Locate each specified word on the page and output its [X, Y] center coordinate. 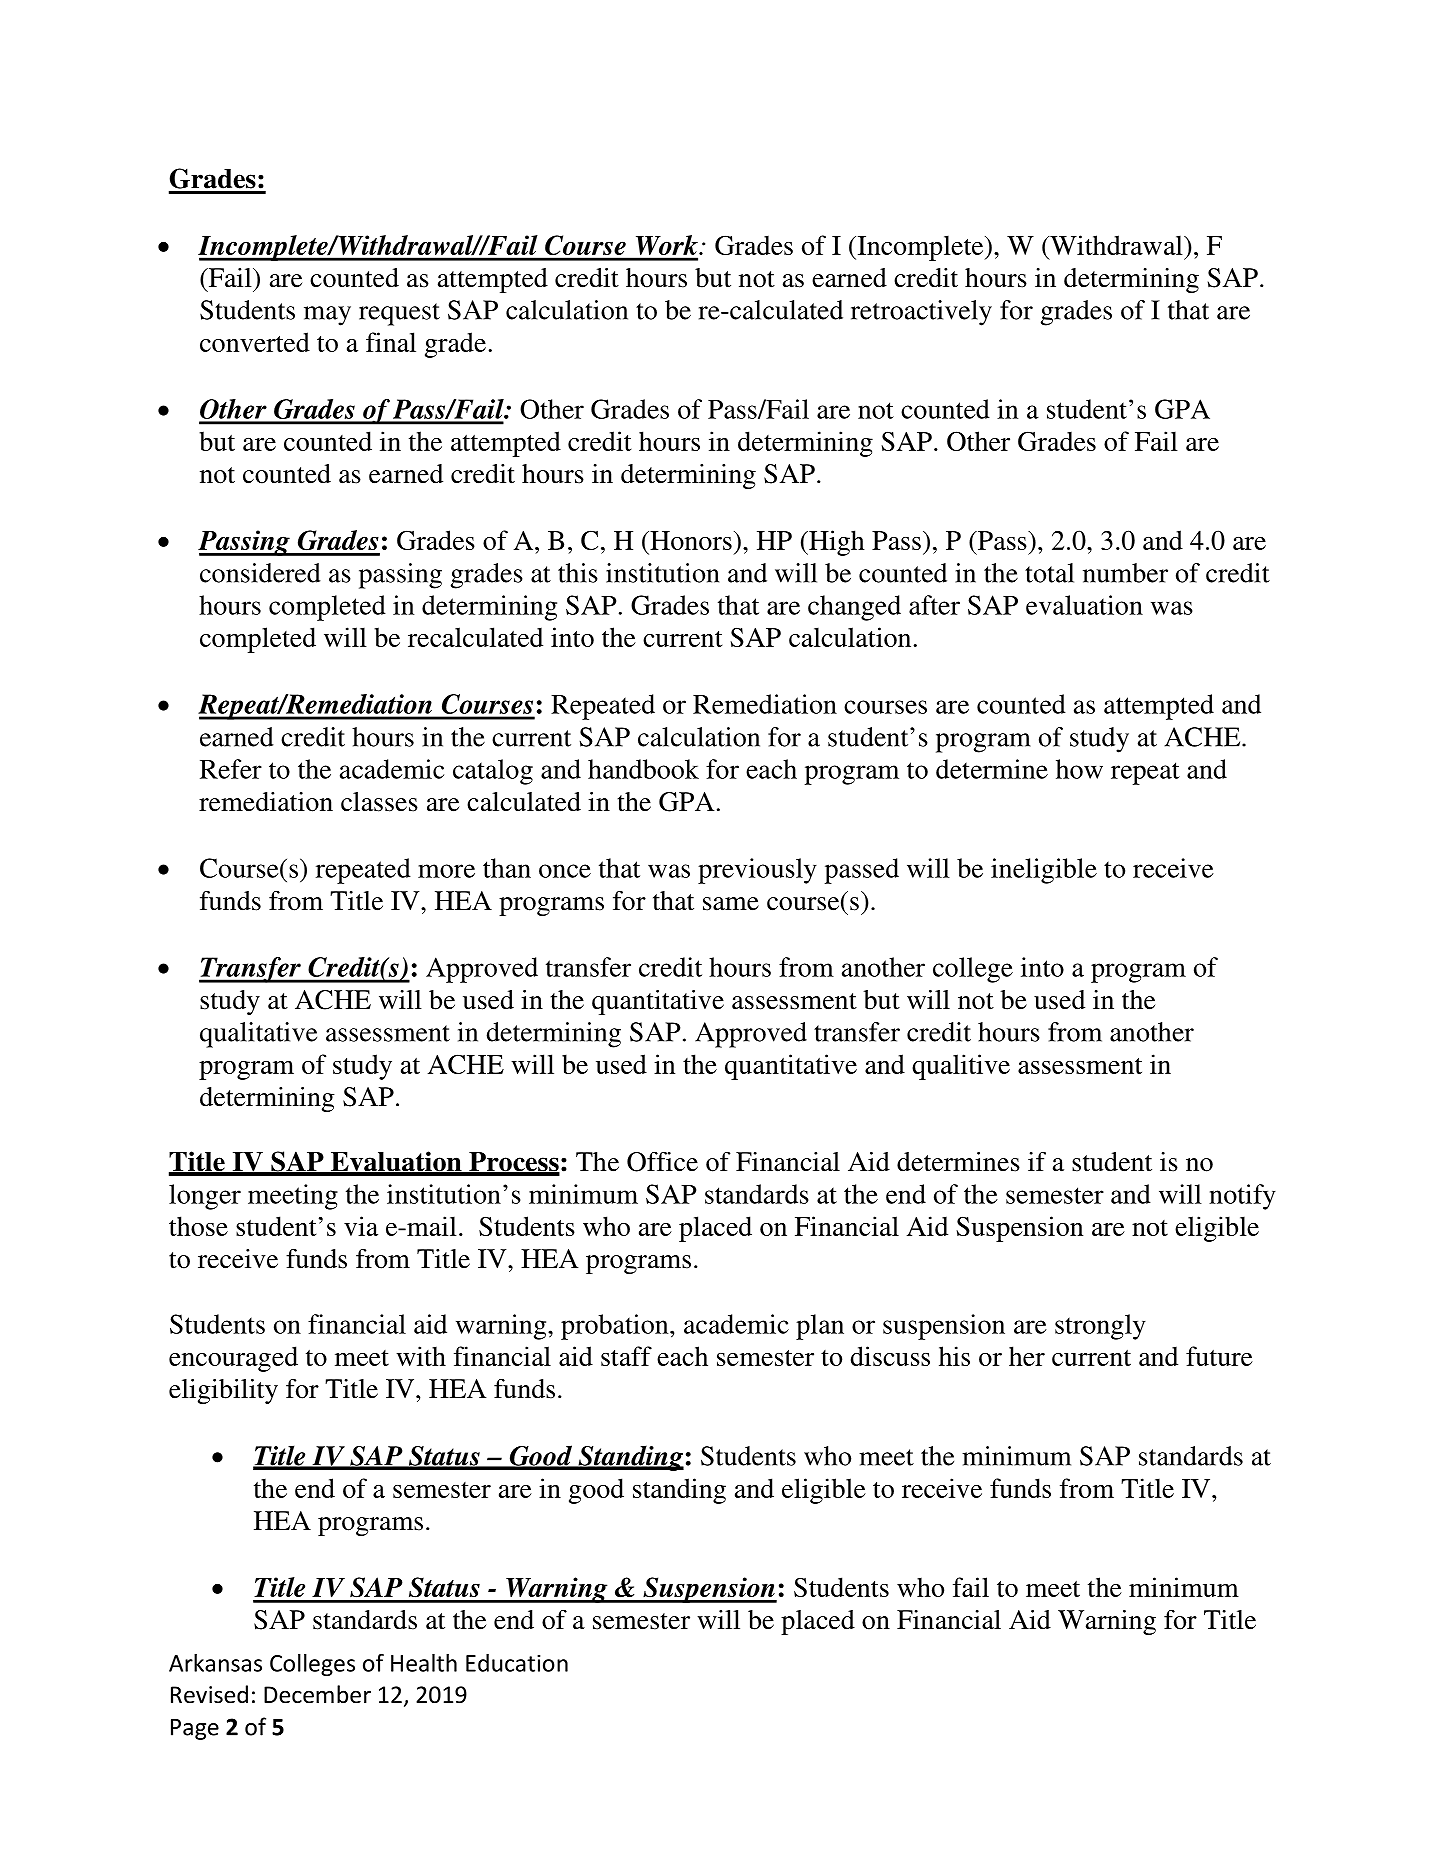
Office [662, 1162]
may [327, 316]
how [1079, 769]
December [317, 1694]
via [361, 1226]
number [1125, 573]
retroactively [921, 313]
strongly [1100, 1327]
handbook [643, 769]
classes [379, 802]
